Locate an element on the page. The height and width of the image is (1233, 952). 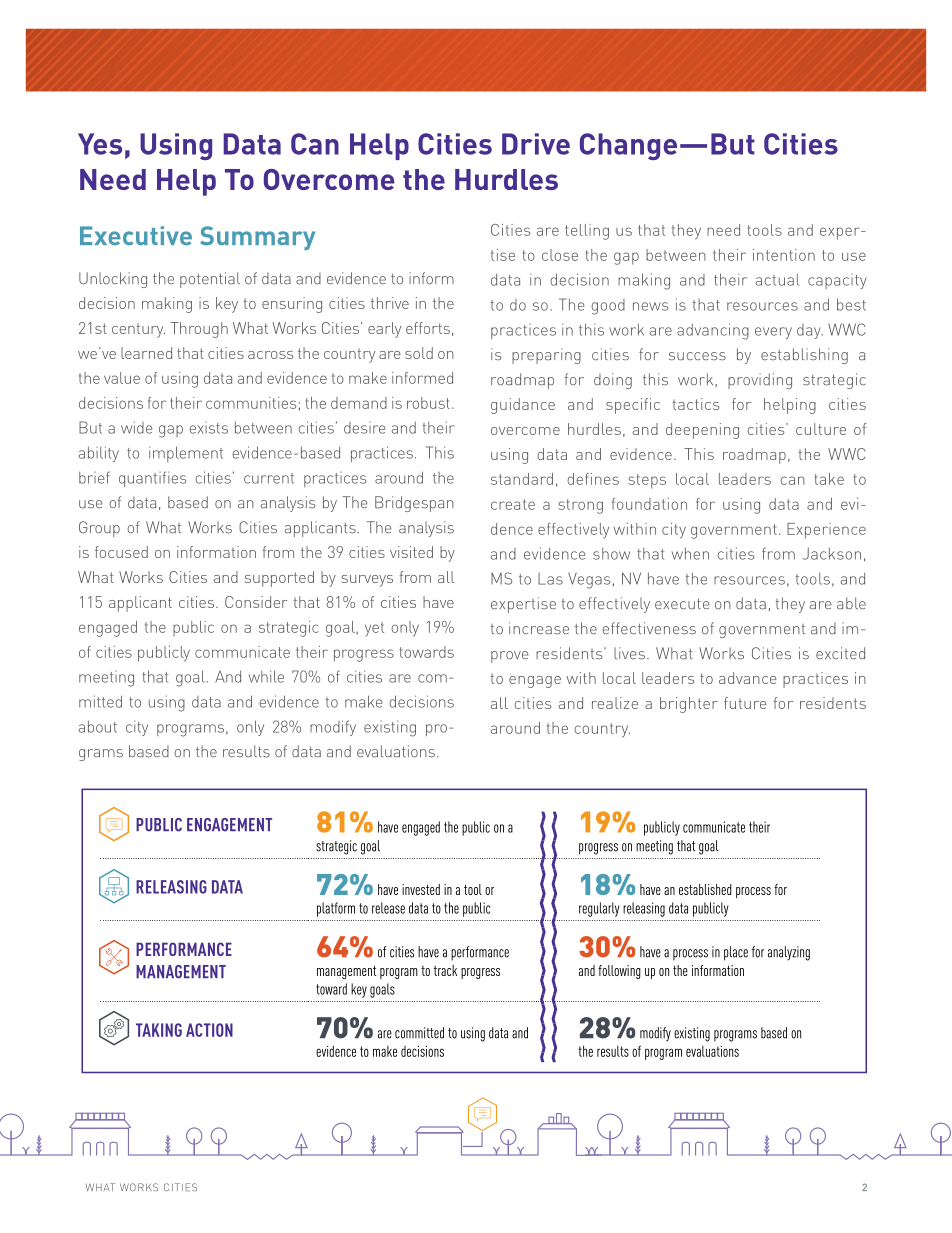
place is located at coordinates (736, 953).
